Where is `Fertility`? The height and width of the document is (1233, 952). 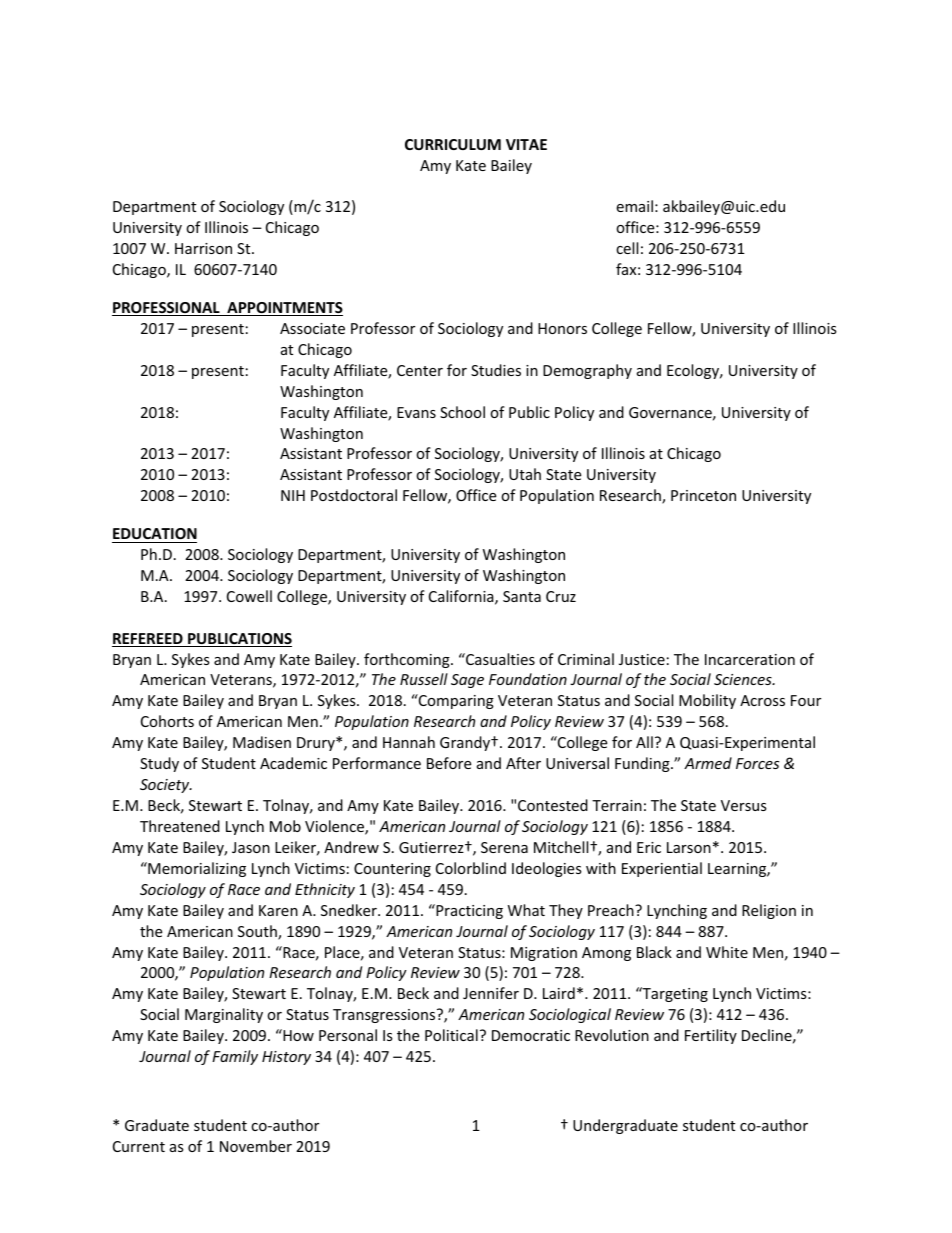 Fertility is located at coordinates (711, 1036).
